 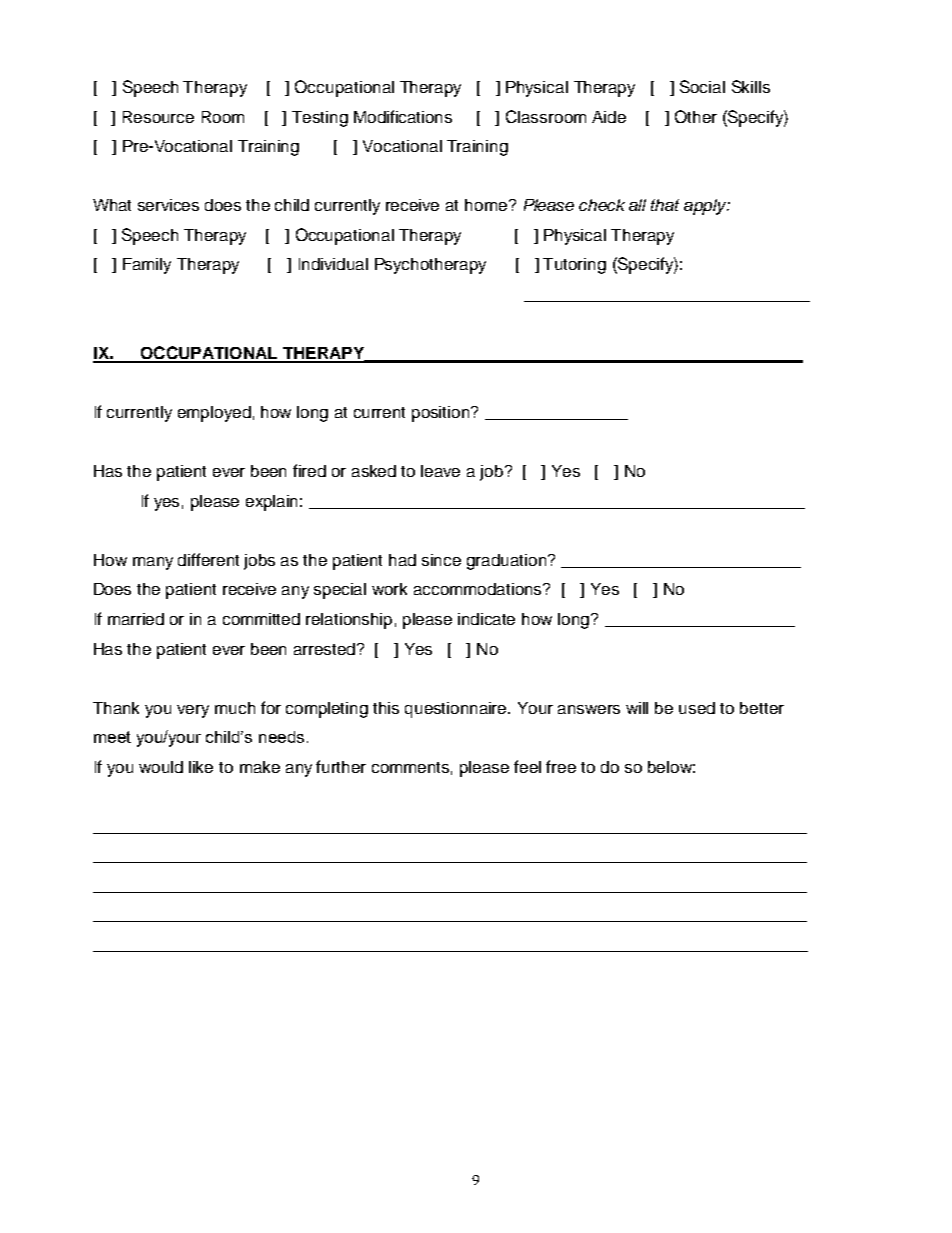 What do you see at coordinates (333, 264) in the page?
I see `Individual` at bounding box center [333, 264].
